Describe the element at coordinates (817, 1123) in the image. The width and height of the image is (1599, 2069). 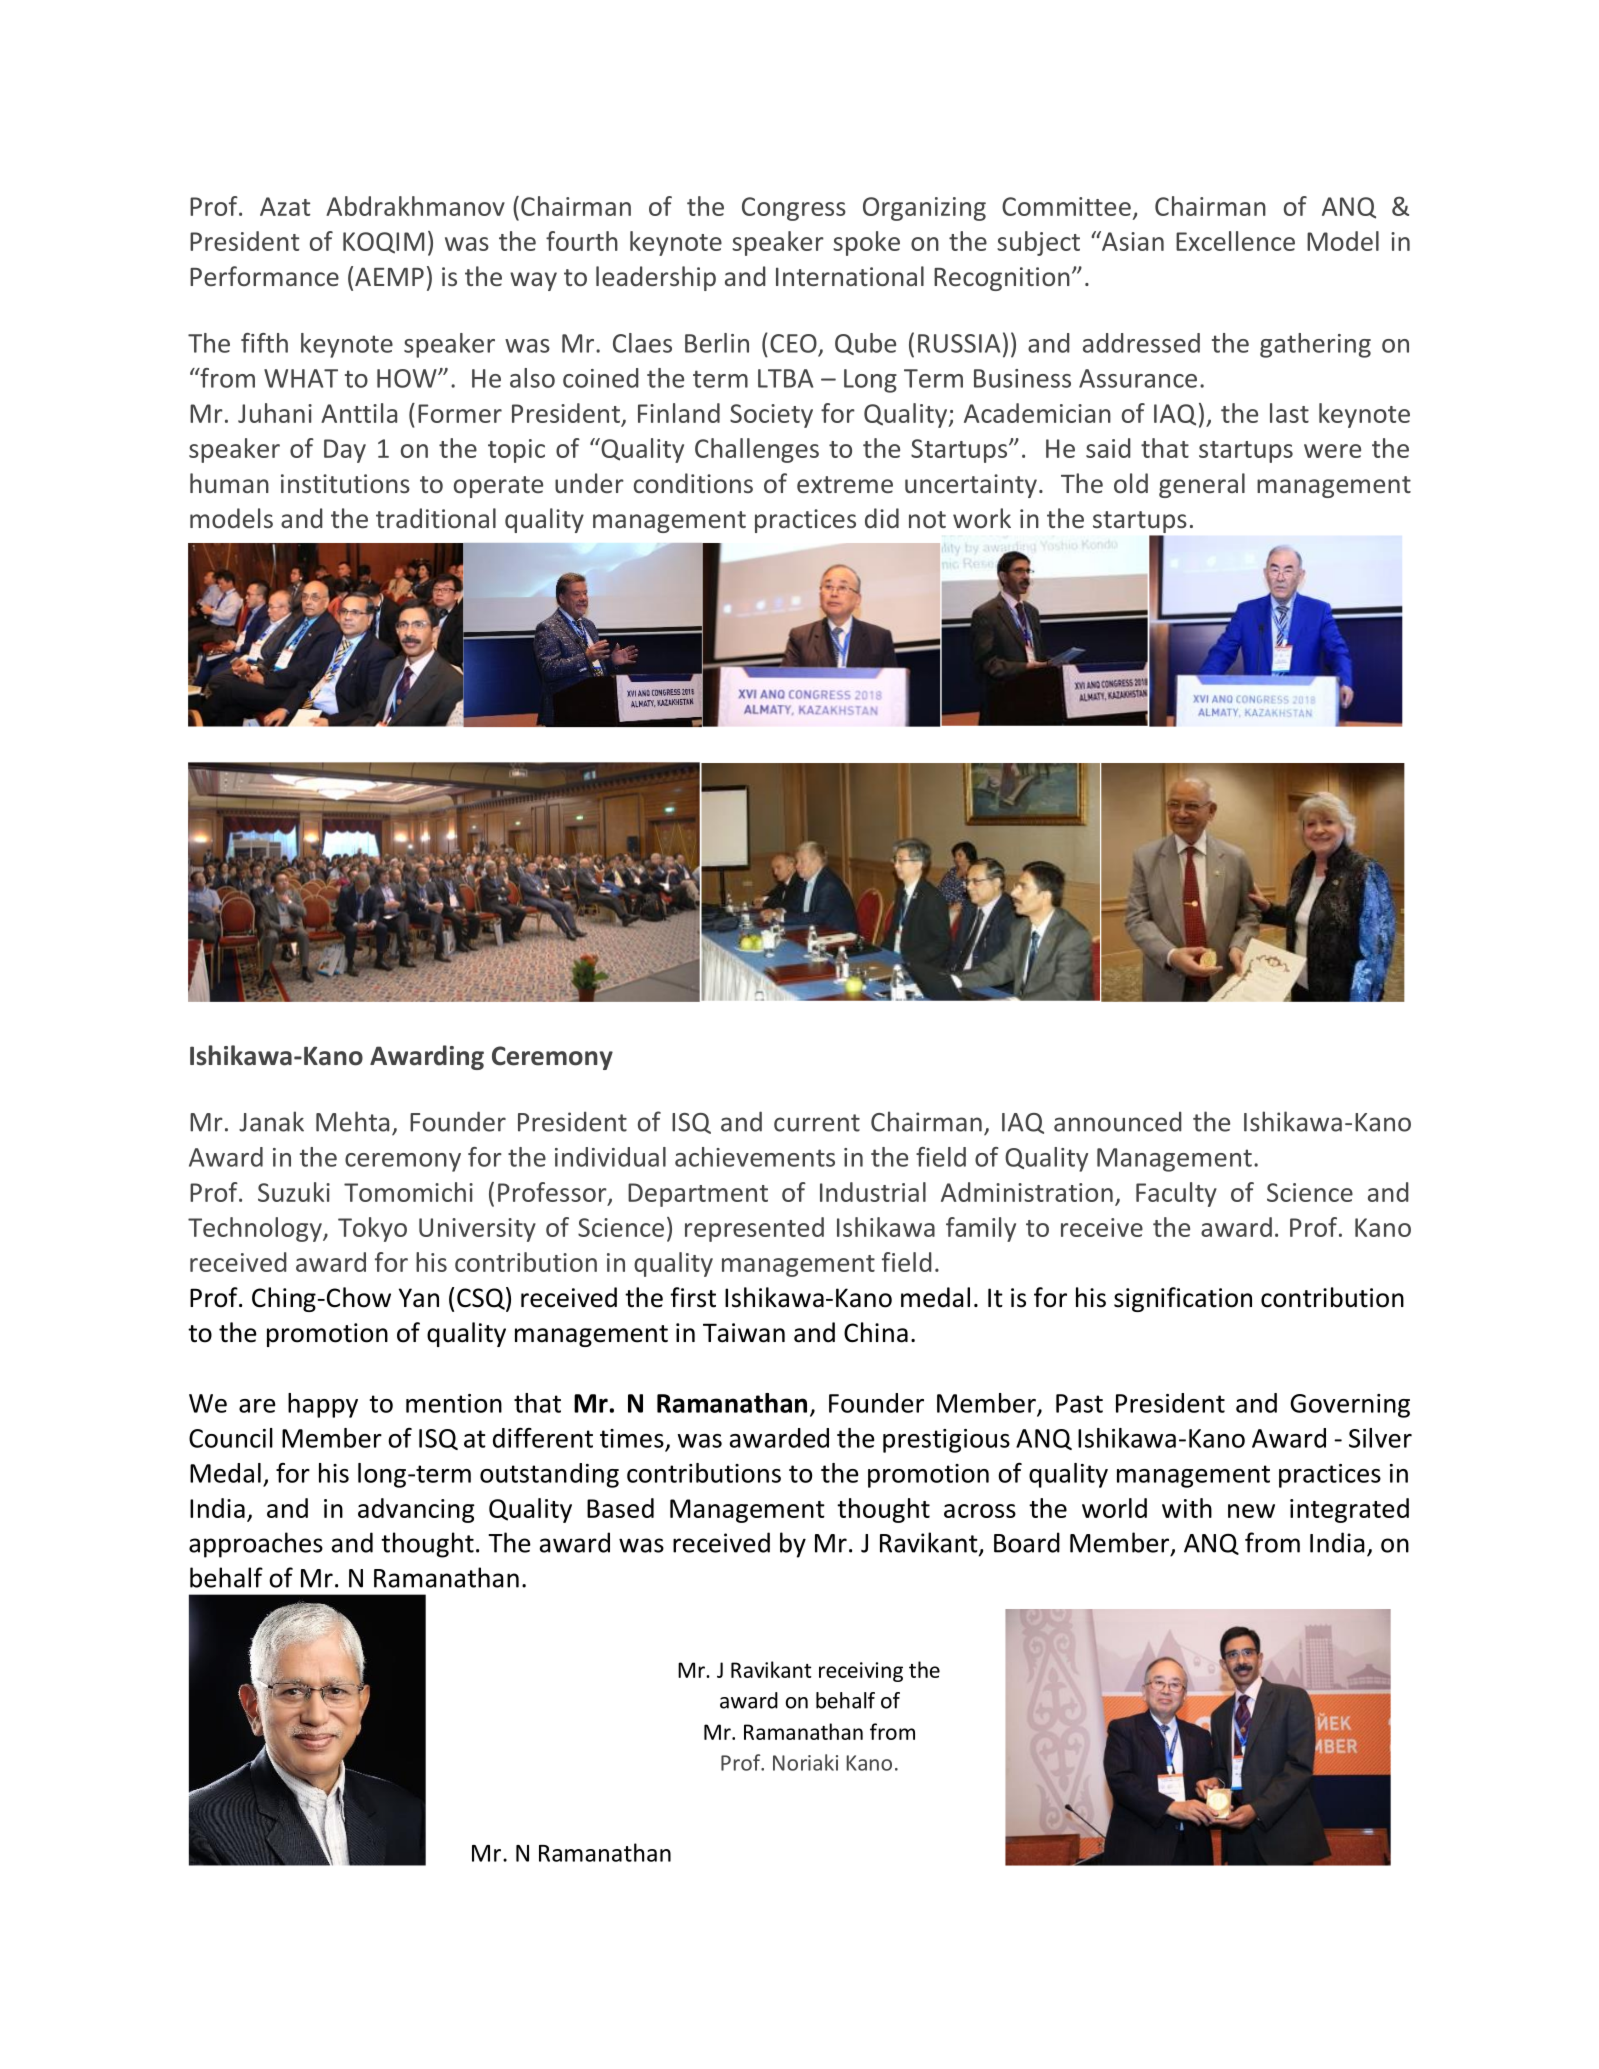
I see `current` at that location.
